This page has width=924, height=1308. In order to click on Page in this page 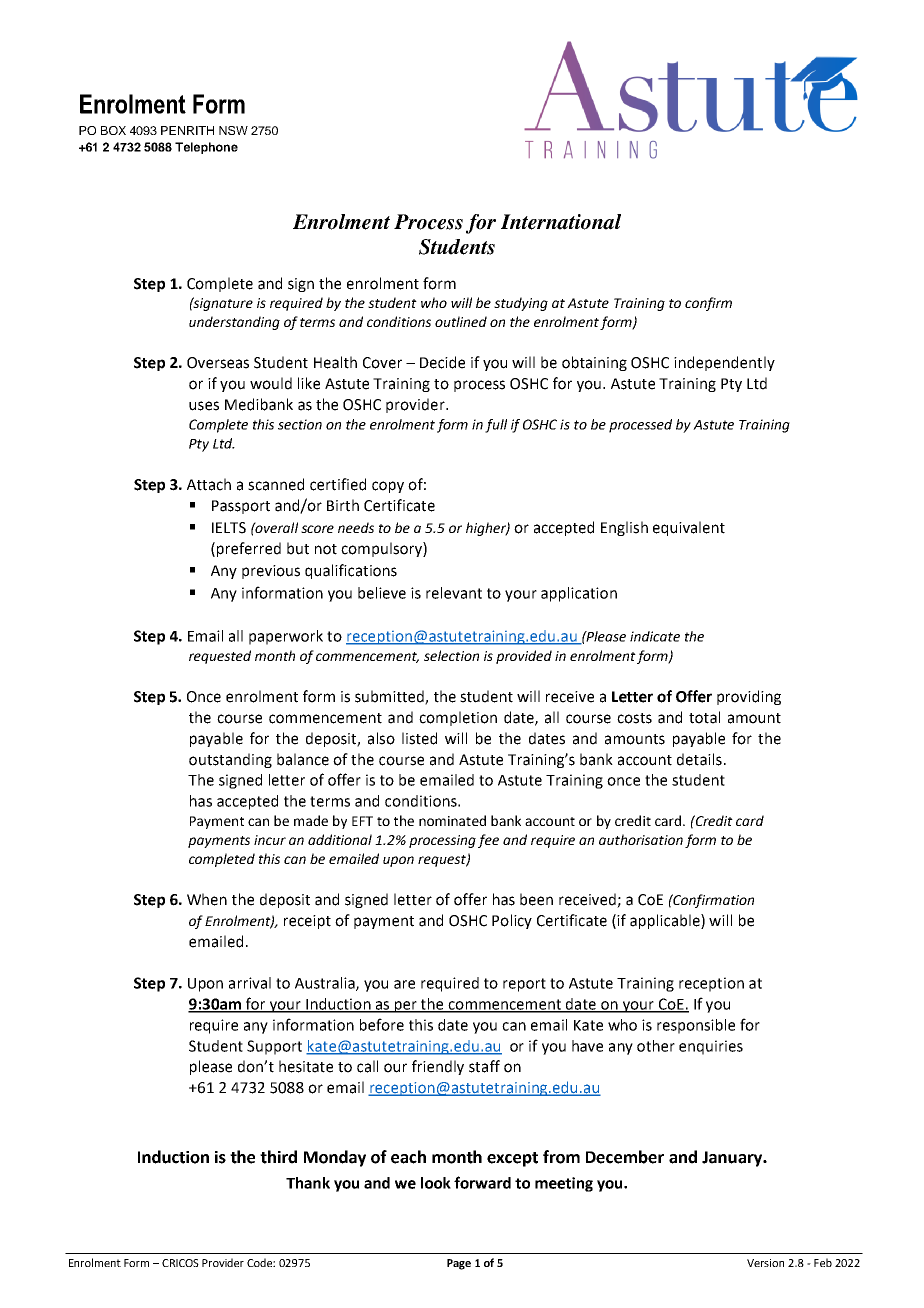, I will do `click(459, 1264)`.
